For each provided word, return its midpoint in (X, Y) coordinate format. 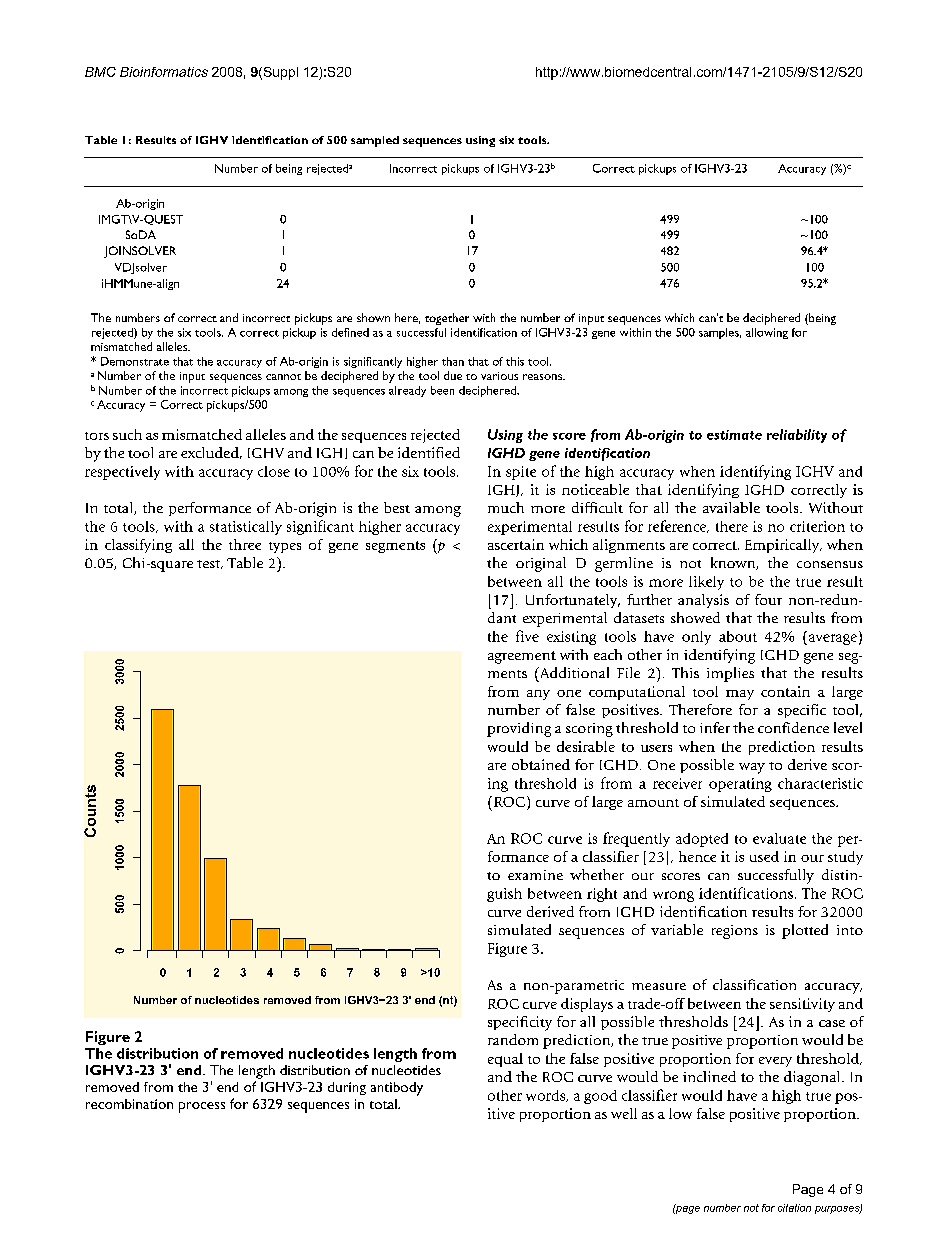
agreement (522, 657)
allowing (767, 333)
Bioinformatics (164, 72)
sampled (375, 141)
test (210, 564)
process (202, 1107)
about (738, 636)
